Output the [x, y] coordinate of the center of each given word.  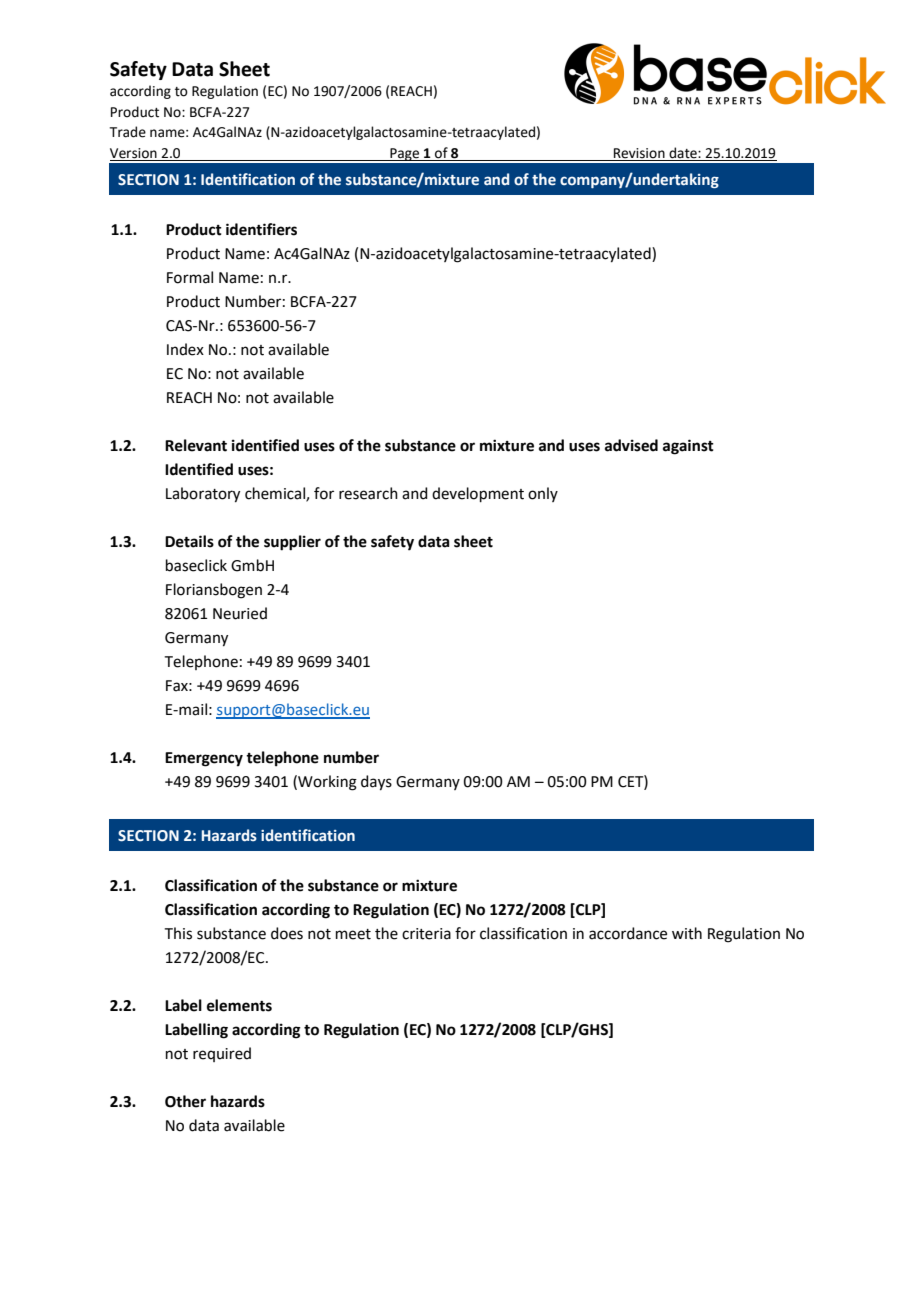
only [543, 494]
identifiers [261, 229]
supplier [292, 543]
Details [189, 541]
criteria [426, 934]
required [222, 1054]
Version [134, 154]
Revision [639, 154]
